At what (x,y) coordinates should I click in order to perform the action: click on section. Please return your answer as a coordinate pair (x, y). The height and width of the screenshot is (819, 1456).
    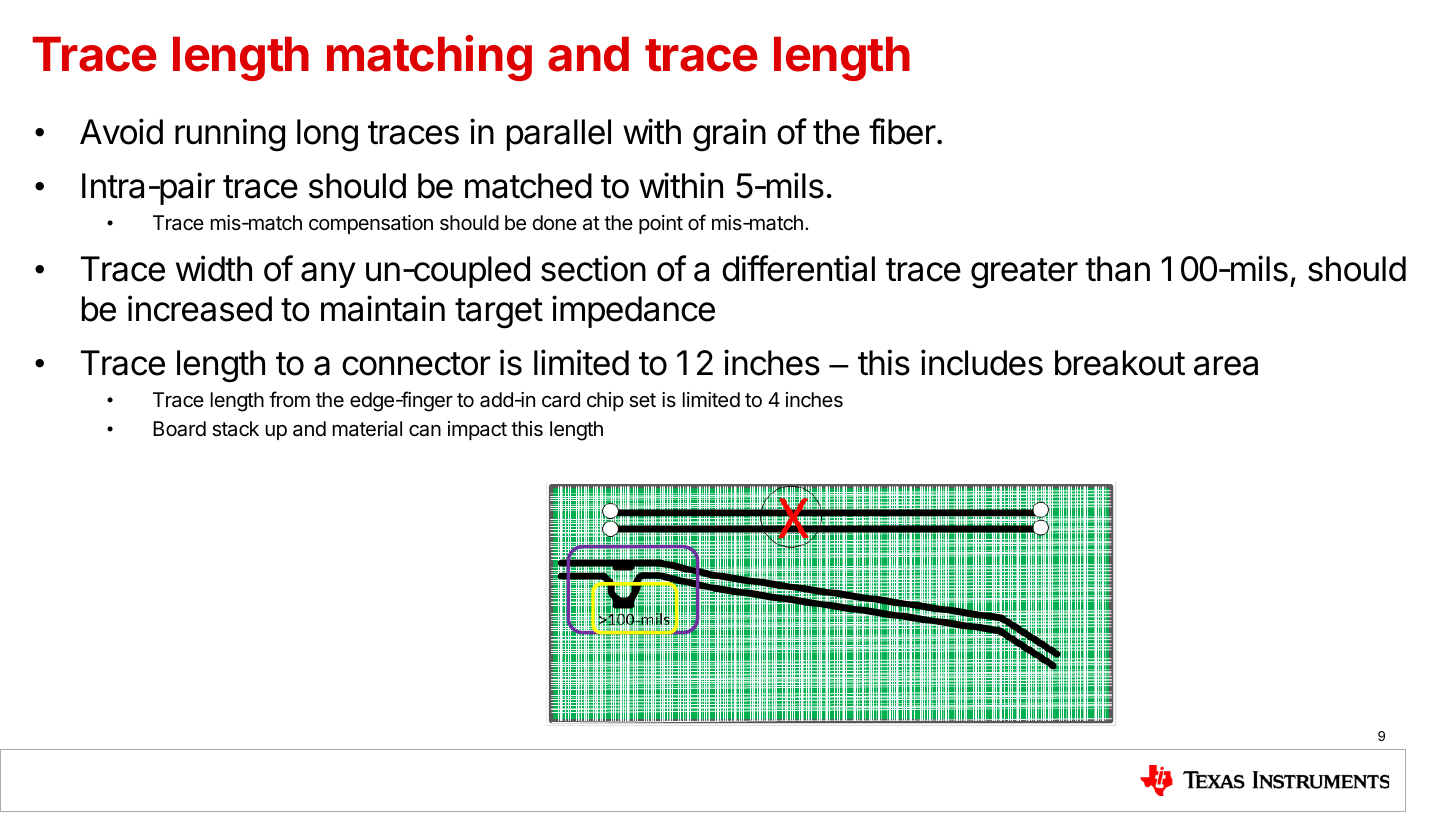
    Looking at the image, I should click on (593, 268).
